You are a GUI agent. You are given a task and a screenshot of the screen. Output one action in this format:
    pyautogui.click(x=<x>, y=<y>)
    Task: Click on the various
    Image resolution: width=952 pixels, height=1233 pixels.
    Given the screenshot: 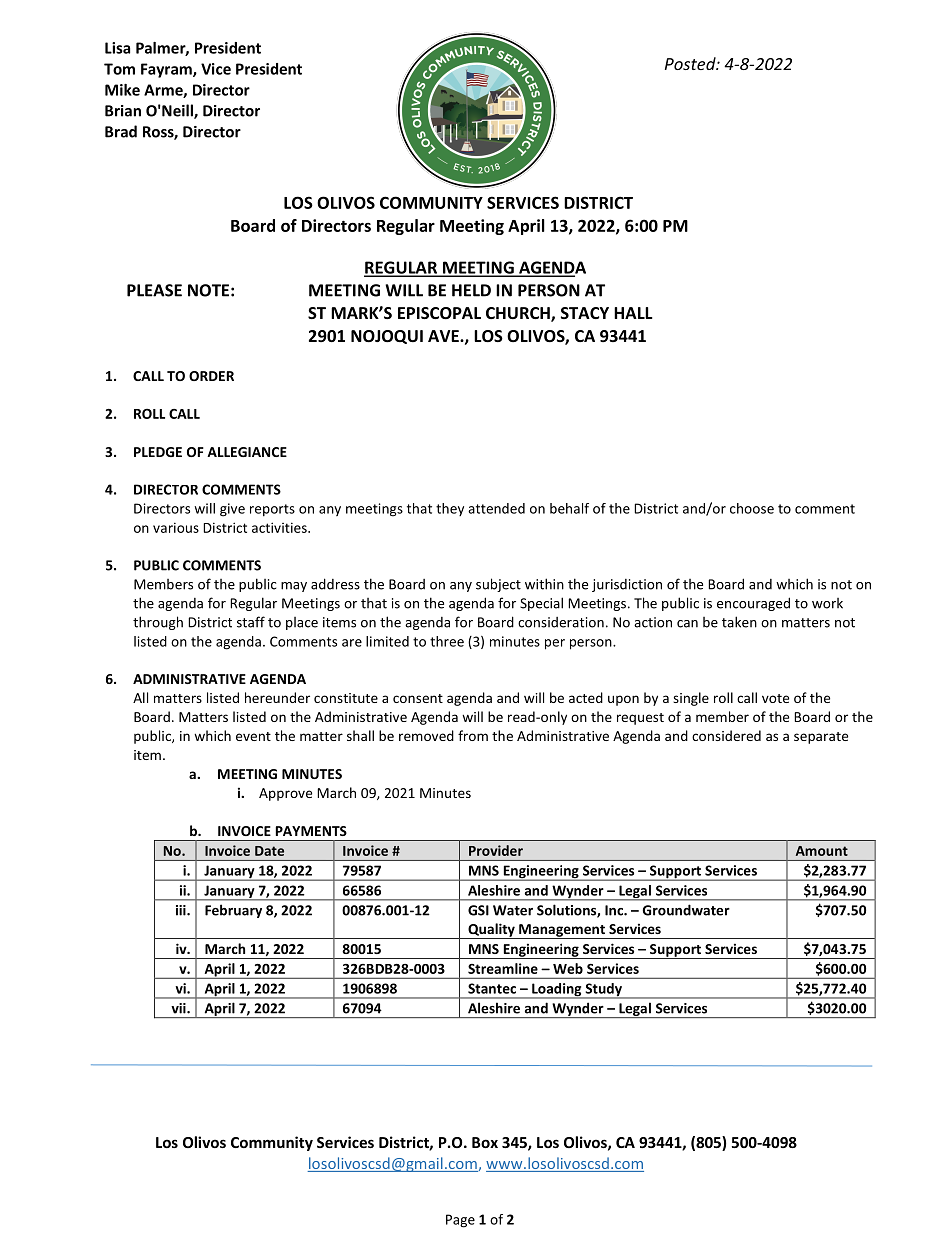 What is the action you would take?
    pyautogui.click(x=176, y=527)
